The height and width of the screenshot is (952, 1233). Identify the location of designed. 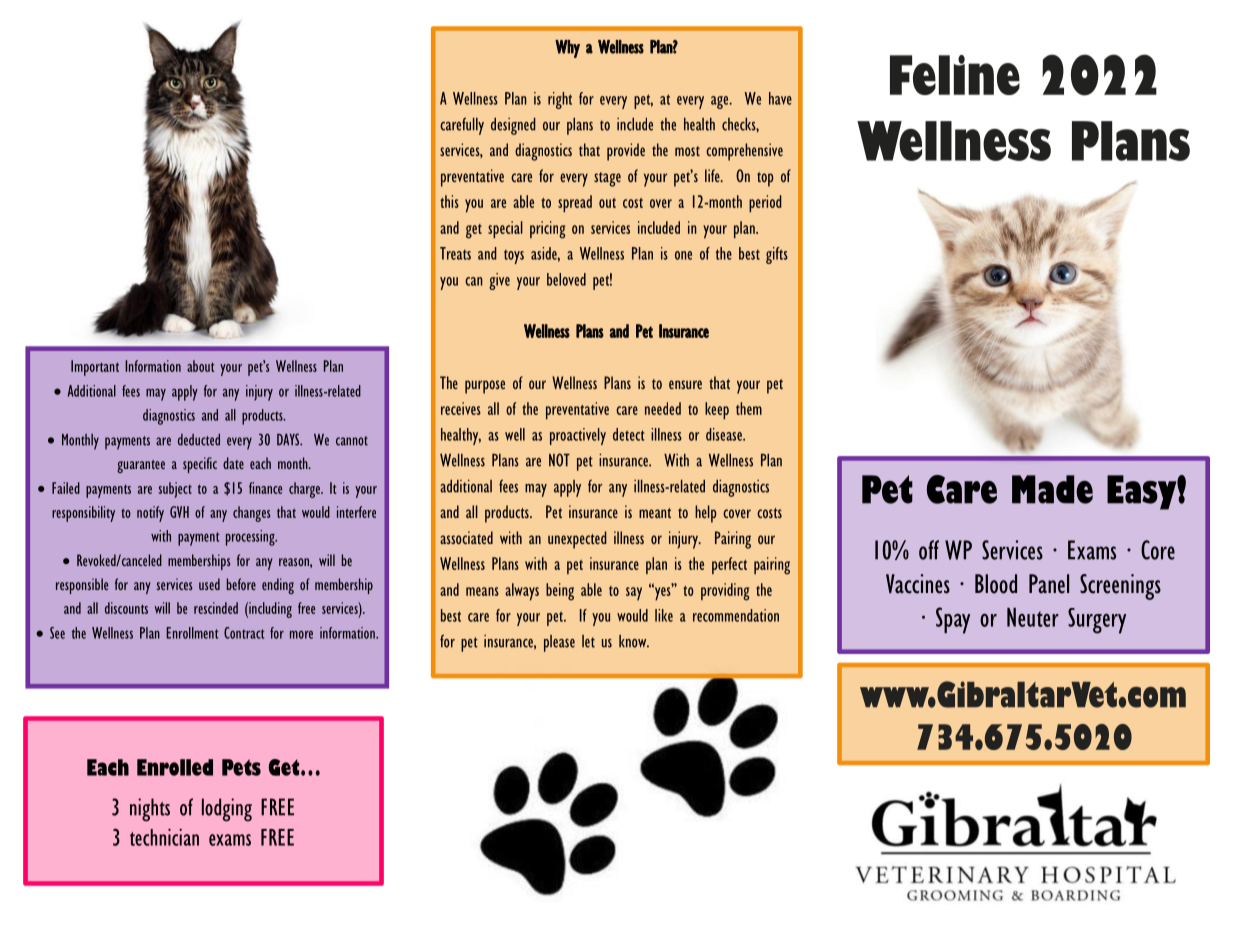
(513, 126).
